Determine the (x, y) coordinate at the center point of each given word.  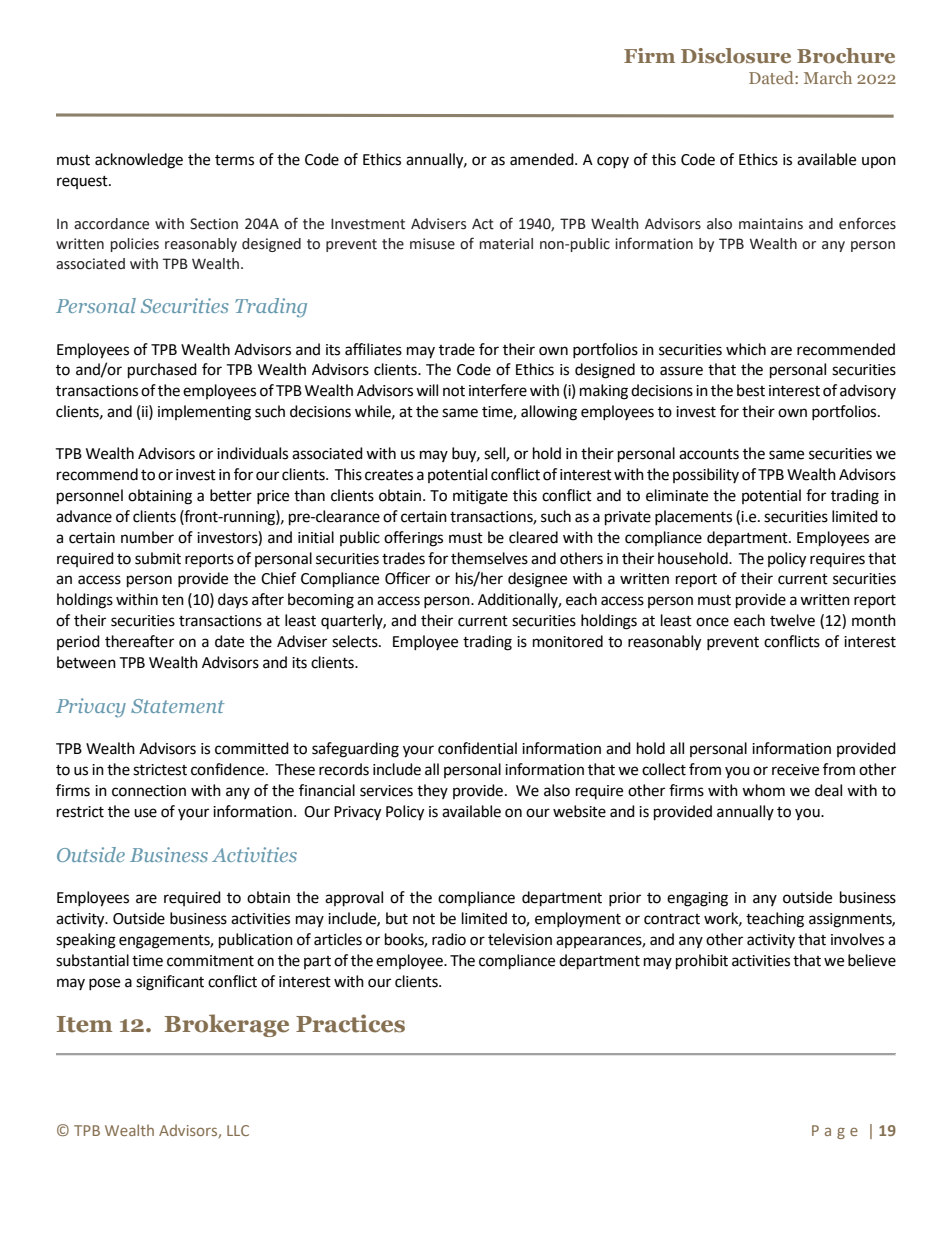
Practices (350, 1023)
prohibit (702, 962)
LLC (238, 1130)
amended (543, 159)
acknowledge (139, 161)
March (828, 77)
